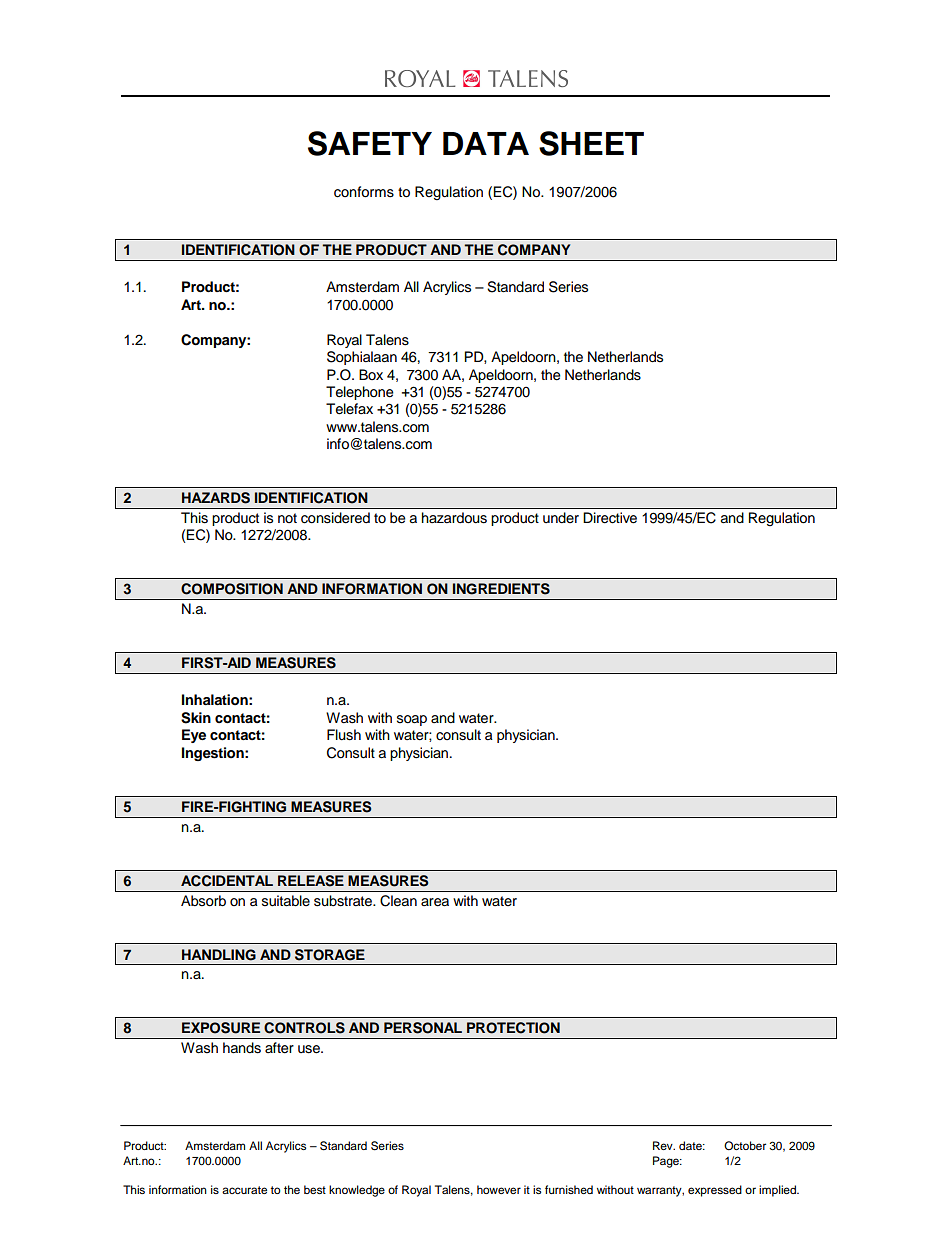 Image resolution: width=952 pixels, height=1233 pixels. I want to click on DATA, so click(486, 143).
